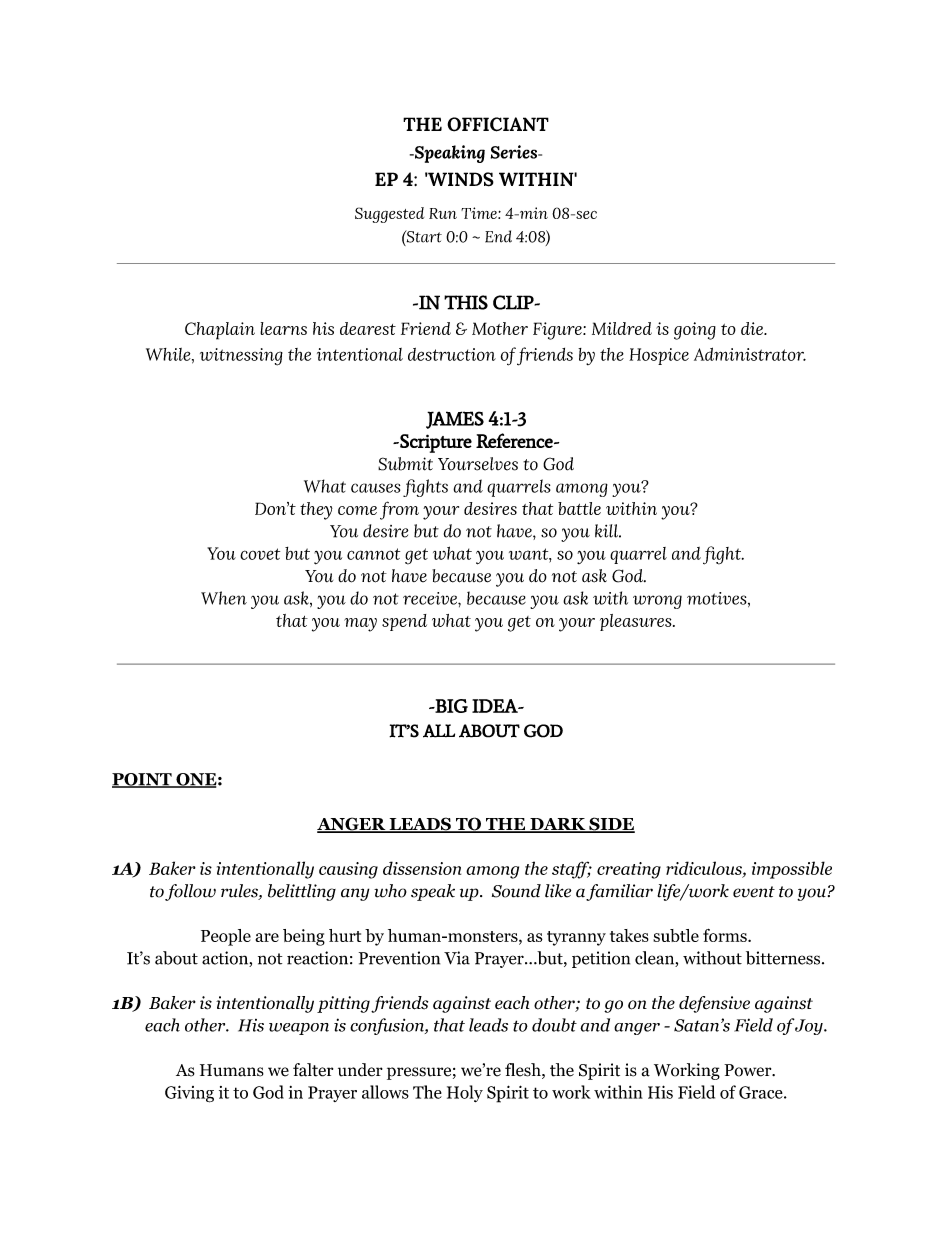 This screenshot has width=952, height=1233. Describe the element at coordinates (558, 825) in the screenshot. I see `DARK` at that location.
